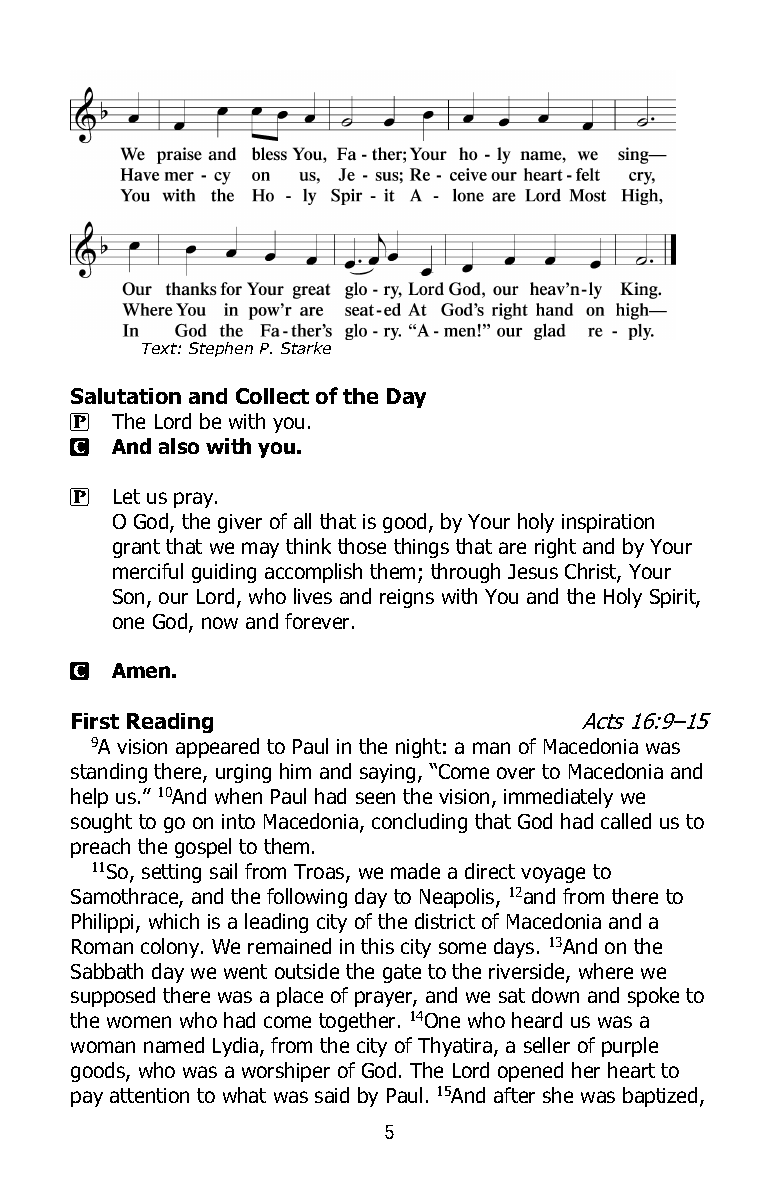  What do you see at coordinates (149, 1095) in the document?
I see `attention` at bounding box center [149, 1095].
